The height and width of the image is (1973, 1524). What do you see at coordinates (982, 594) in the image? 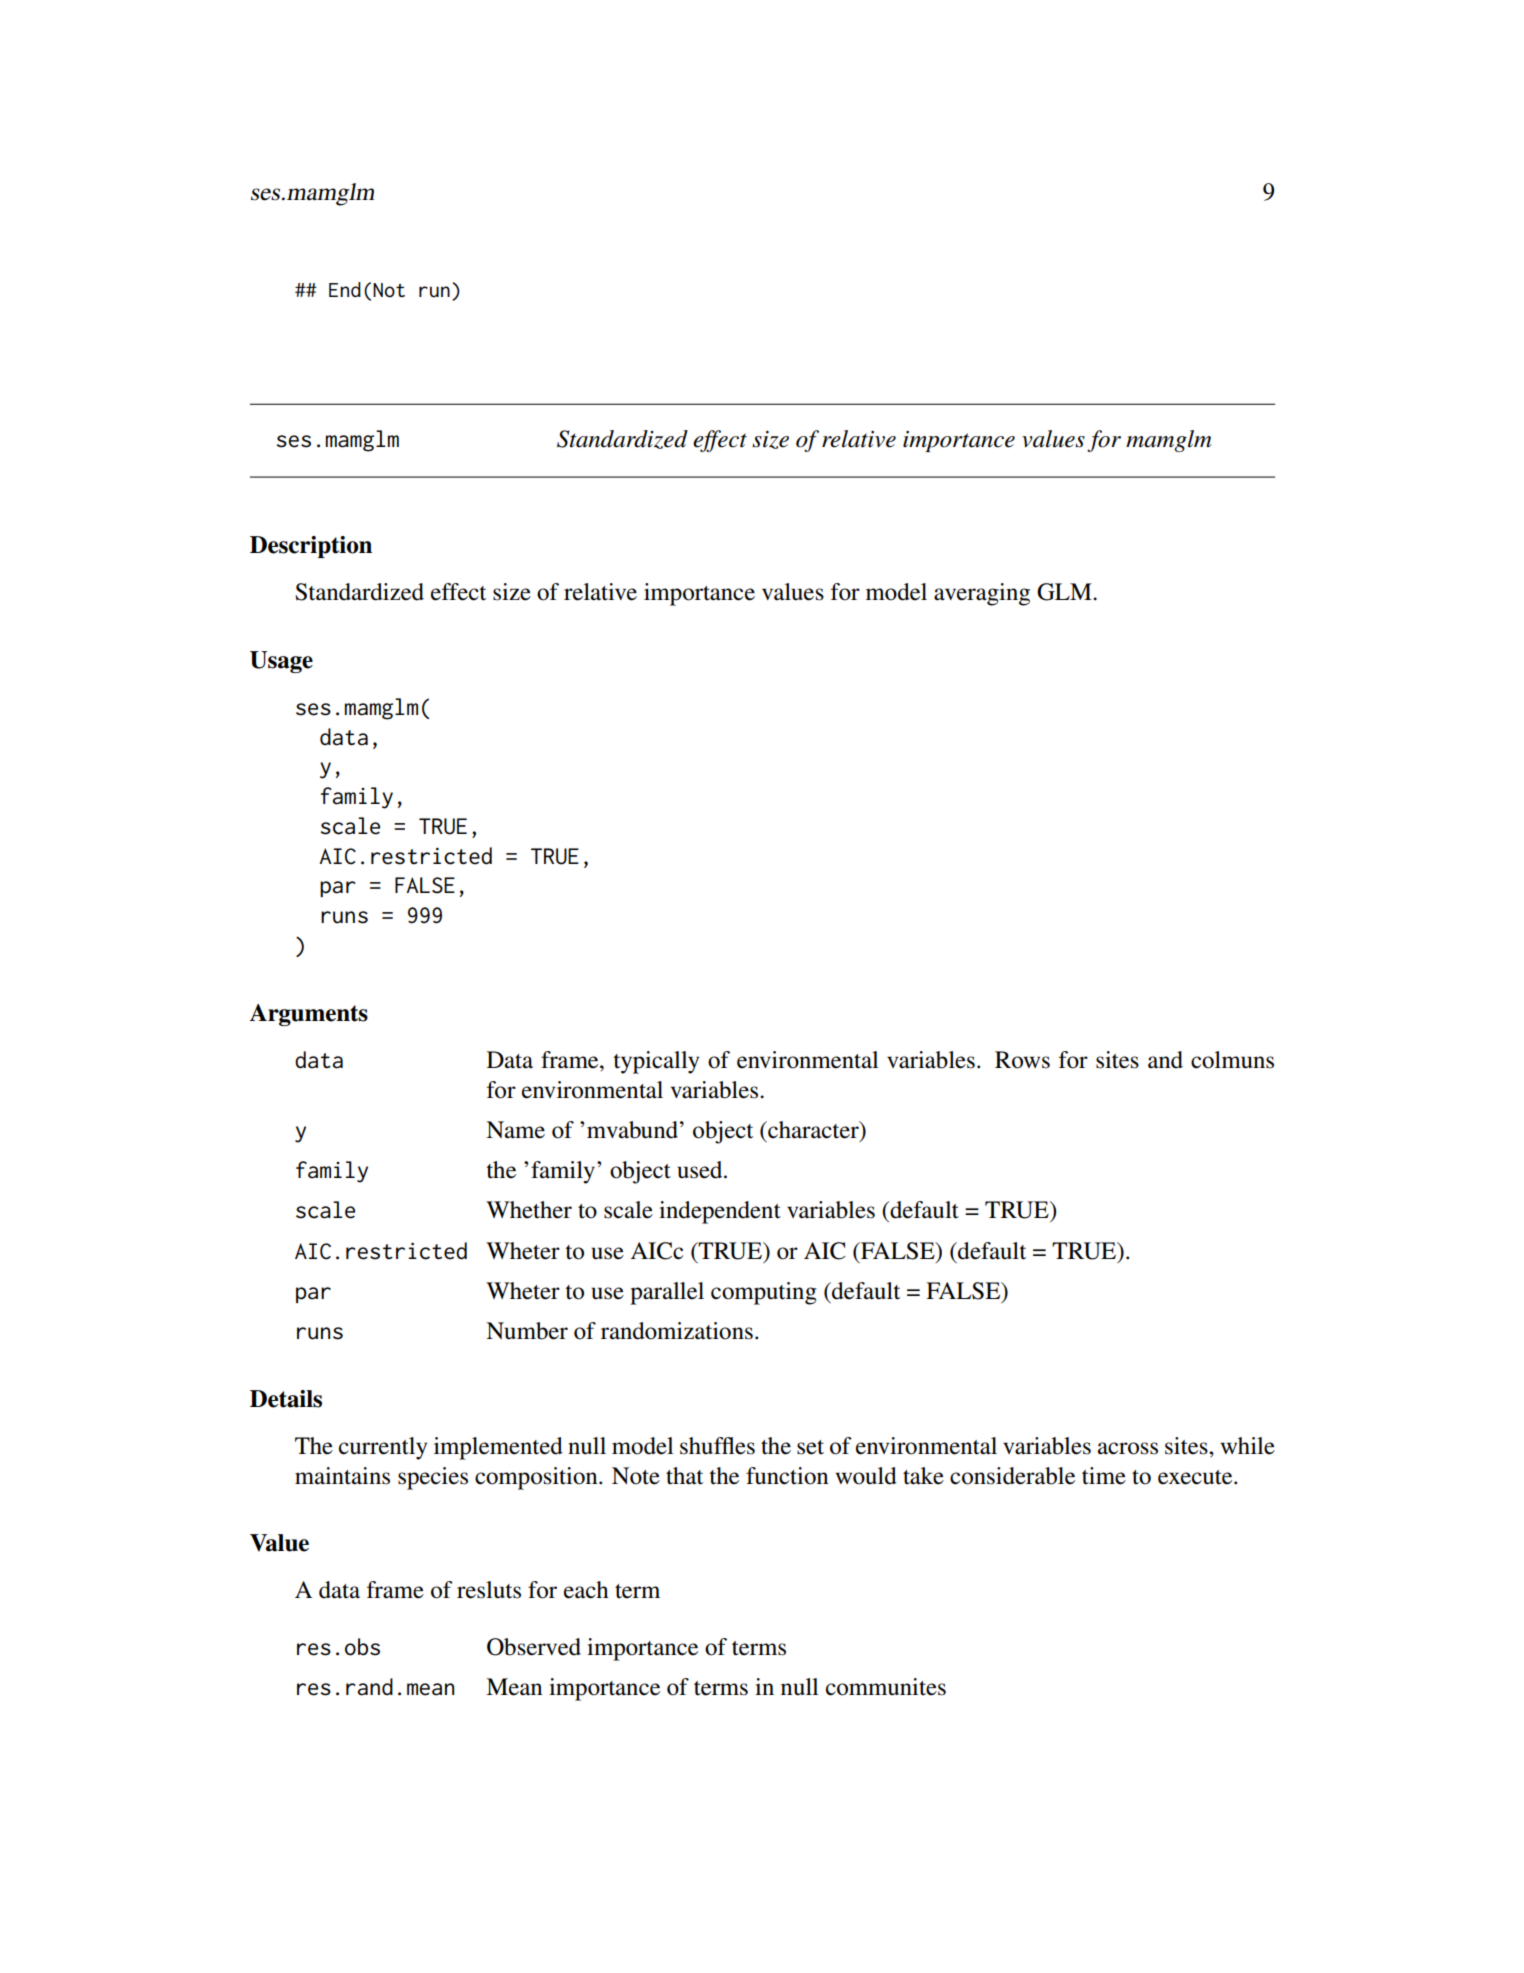
I see `averaging` at bounding box center [982, 594].
